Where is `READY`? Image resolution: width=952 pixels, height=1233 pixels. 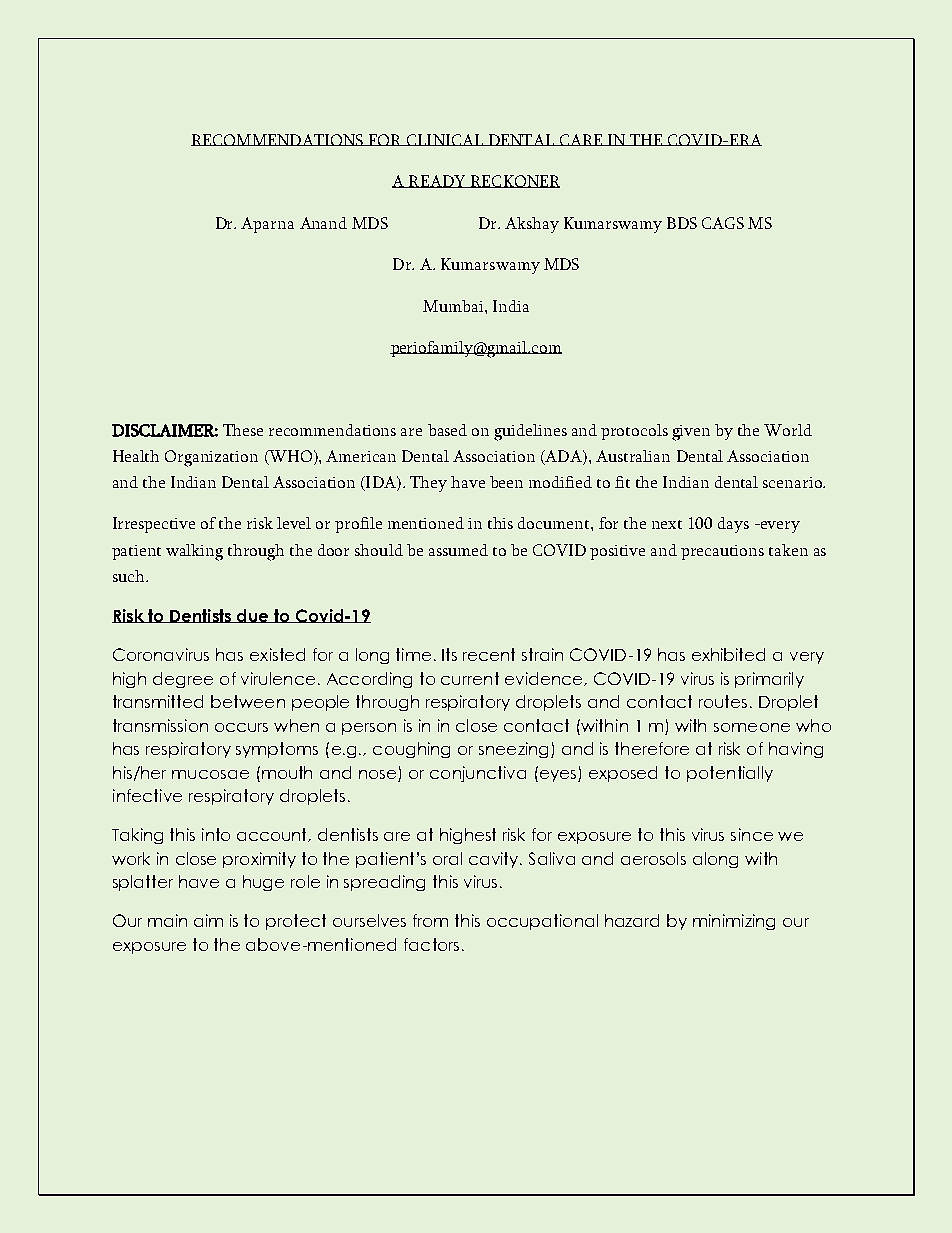
READY is located at coordinates (437, 181).
